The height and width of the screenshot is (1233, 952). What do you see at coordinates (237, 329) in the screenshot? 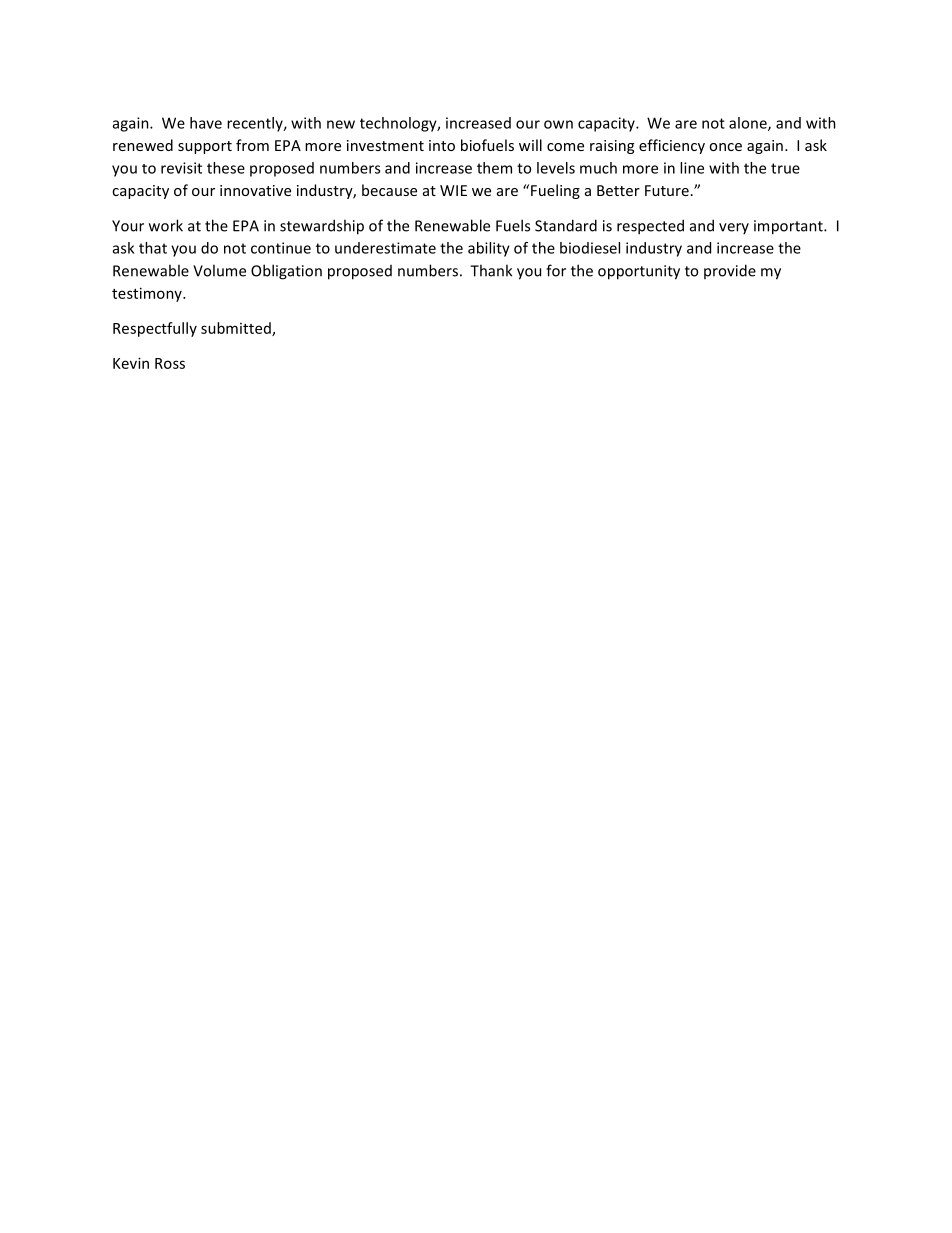
I see `submitted` at bounding box center [237, 329].
